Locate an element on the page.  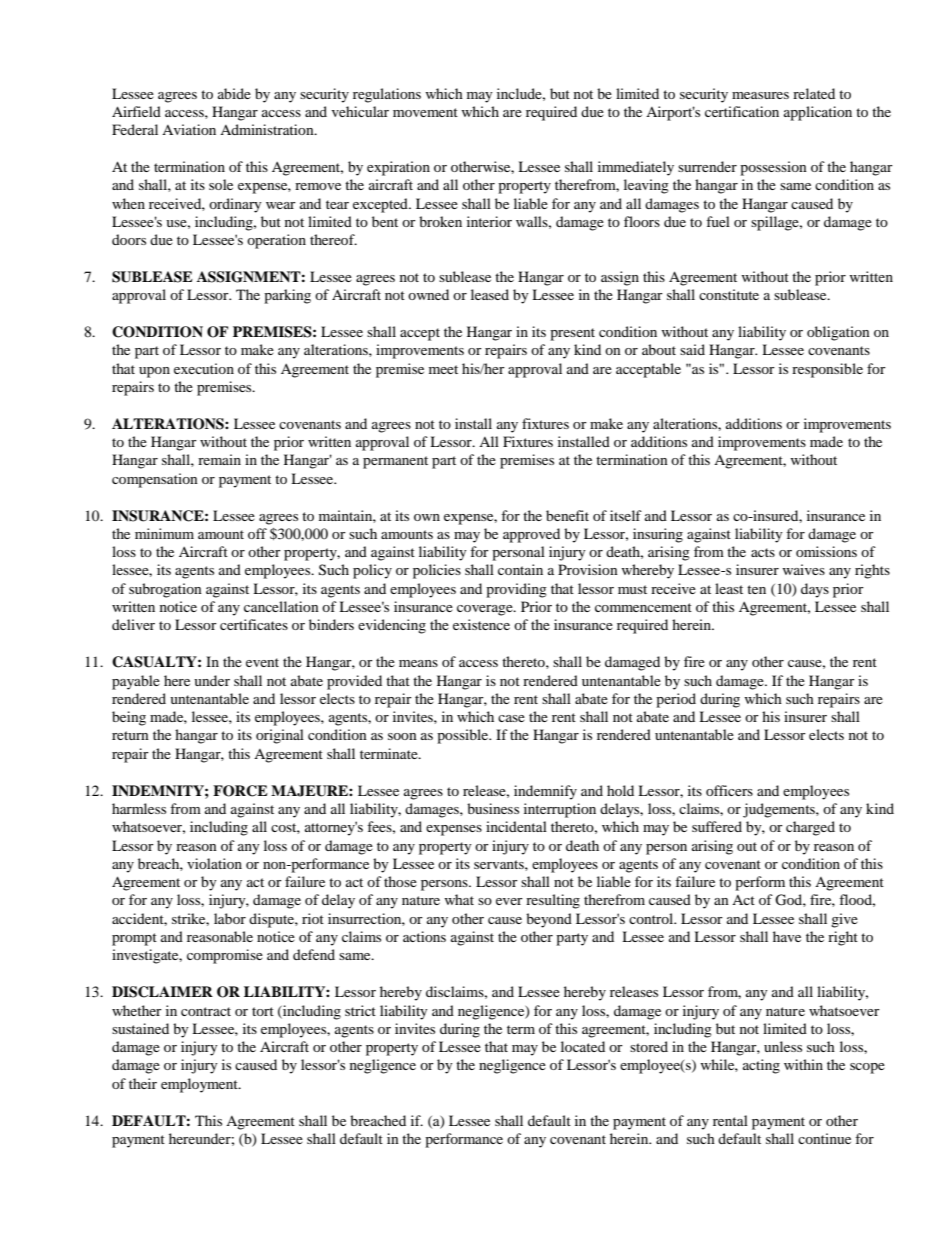
business is located at coordinates (493, 808).
